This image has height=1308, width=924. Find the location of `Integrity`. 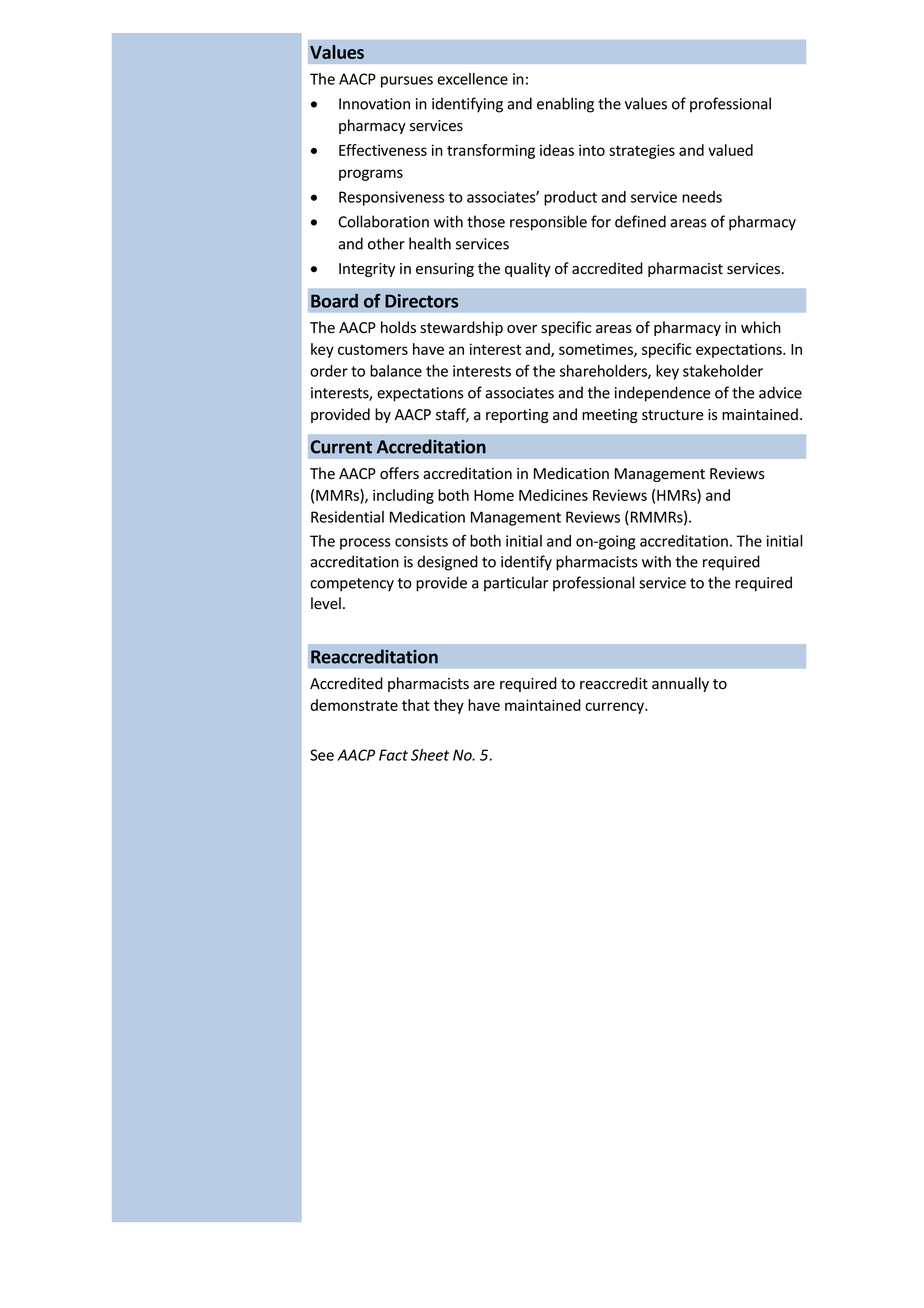

Integrity is located at coordinates (367, 270).
